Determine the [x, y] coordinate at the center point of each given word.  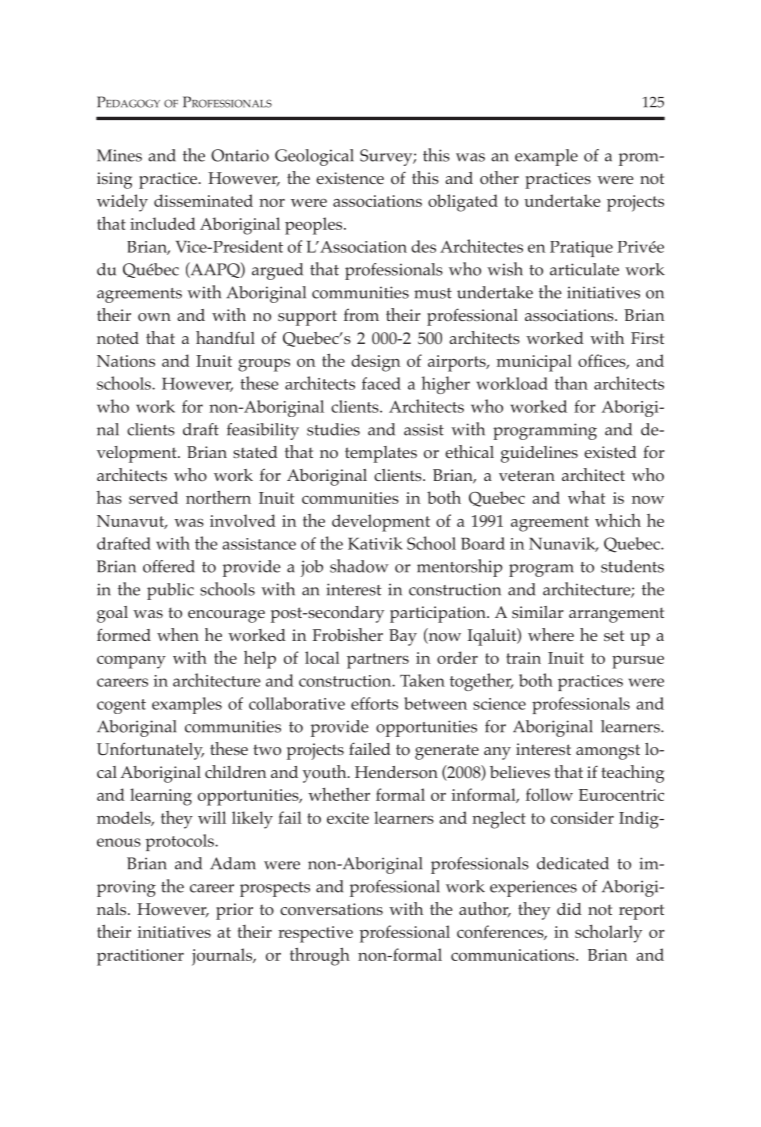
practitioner [140, 957]
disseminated [203, 200]
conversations [331, 909]
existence [350, 178]
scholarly [608, 934]
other [499, 177]
